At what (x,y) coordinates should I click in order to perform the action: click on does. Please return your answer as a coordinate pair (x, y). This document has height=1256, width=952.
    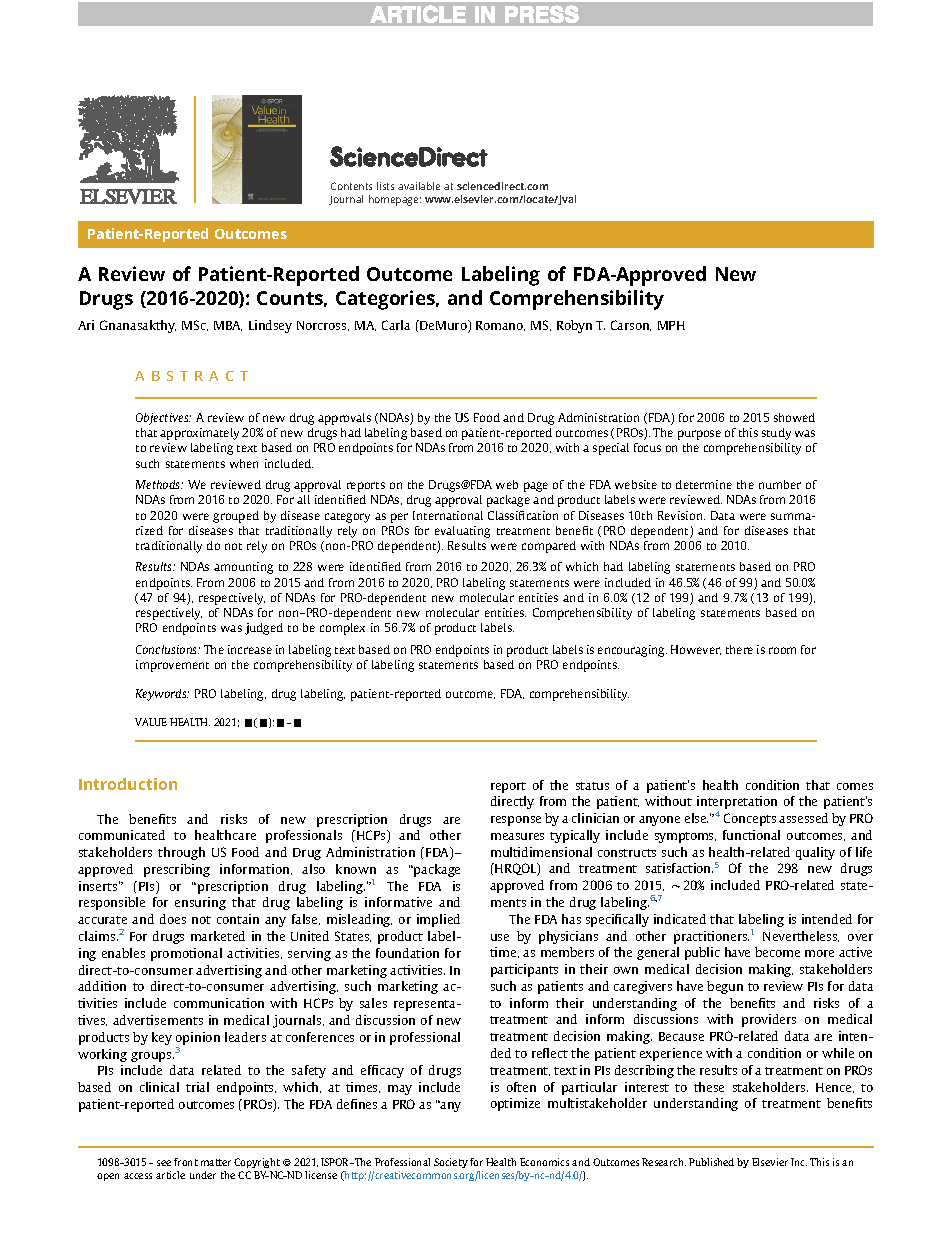
    Looking at the image, I should click on (173, 919).
